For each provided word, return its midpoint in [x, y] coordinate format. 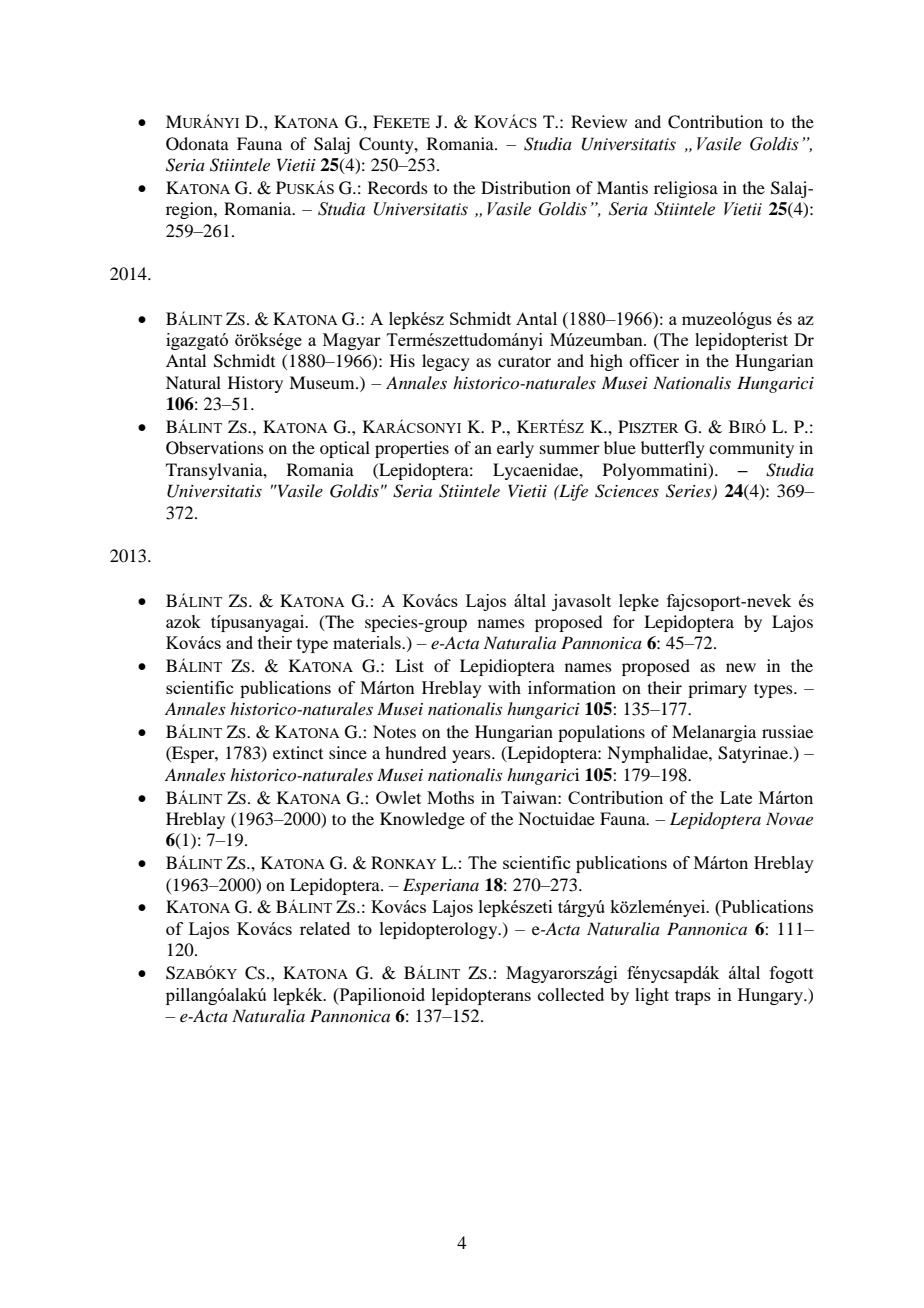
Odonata [197, 144]
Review [599, 121]
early [515, 449]
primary [717, 689]
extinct [298, 752]
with [504, 687]
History [255, 384]
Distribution [526, 187]
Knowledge [422, 820]
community [751, 449]
